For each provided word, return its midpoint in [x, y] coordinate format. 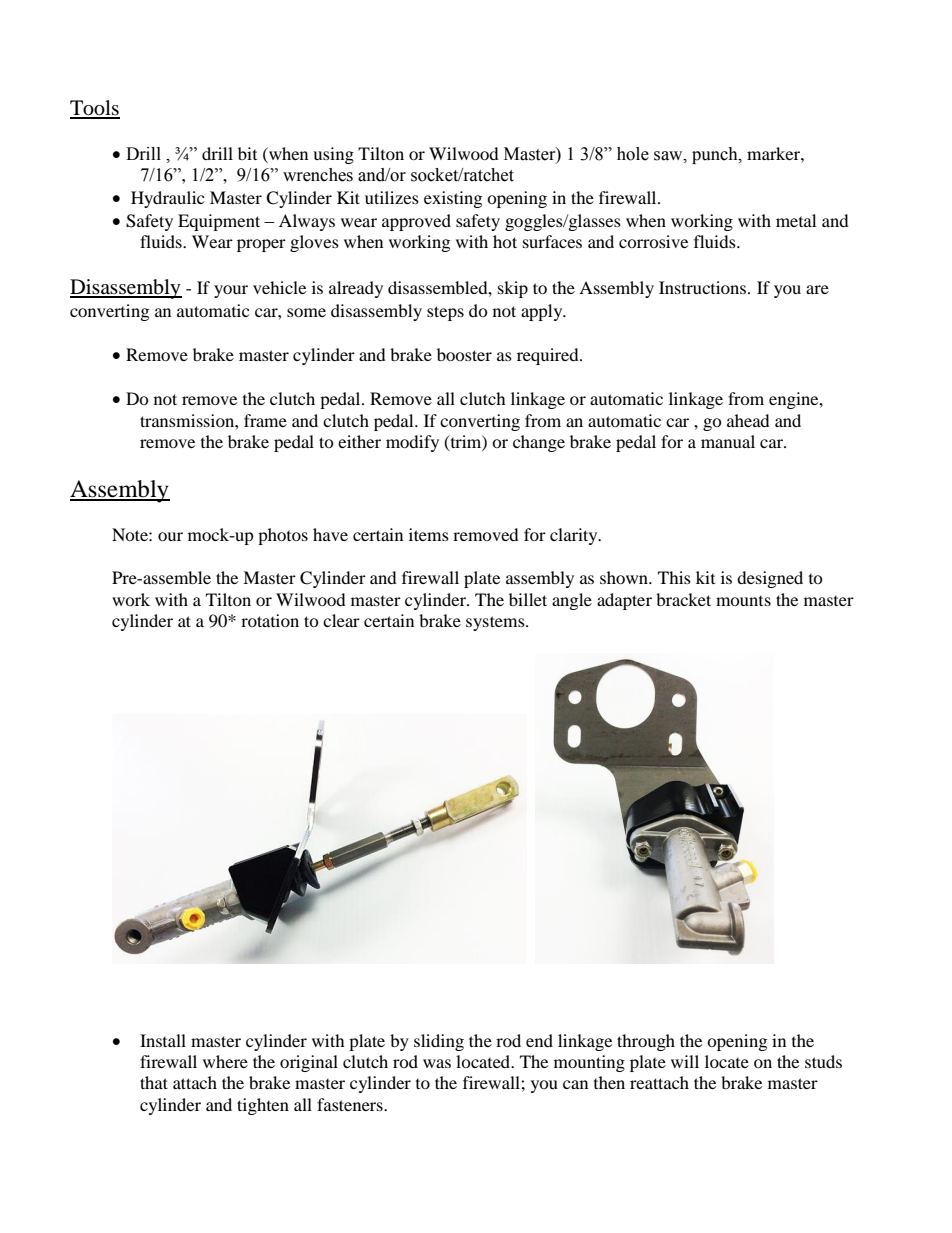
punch [716, 155]
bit [247, 153]
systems [496, 623]
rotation [270, 620]
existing [453, 199]
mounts [743, 601]
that [154, 1082]
